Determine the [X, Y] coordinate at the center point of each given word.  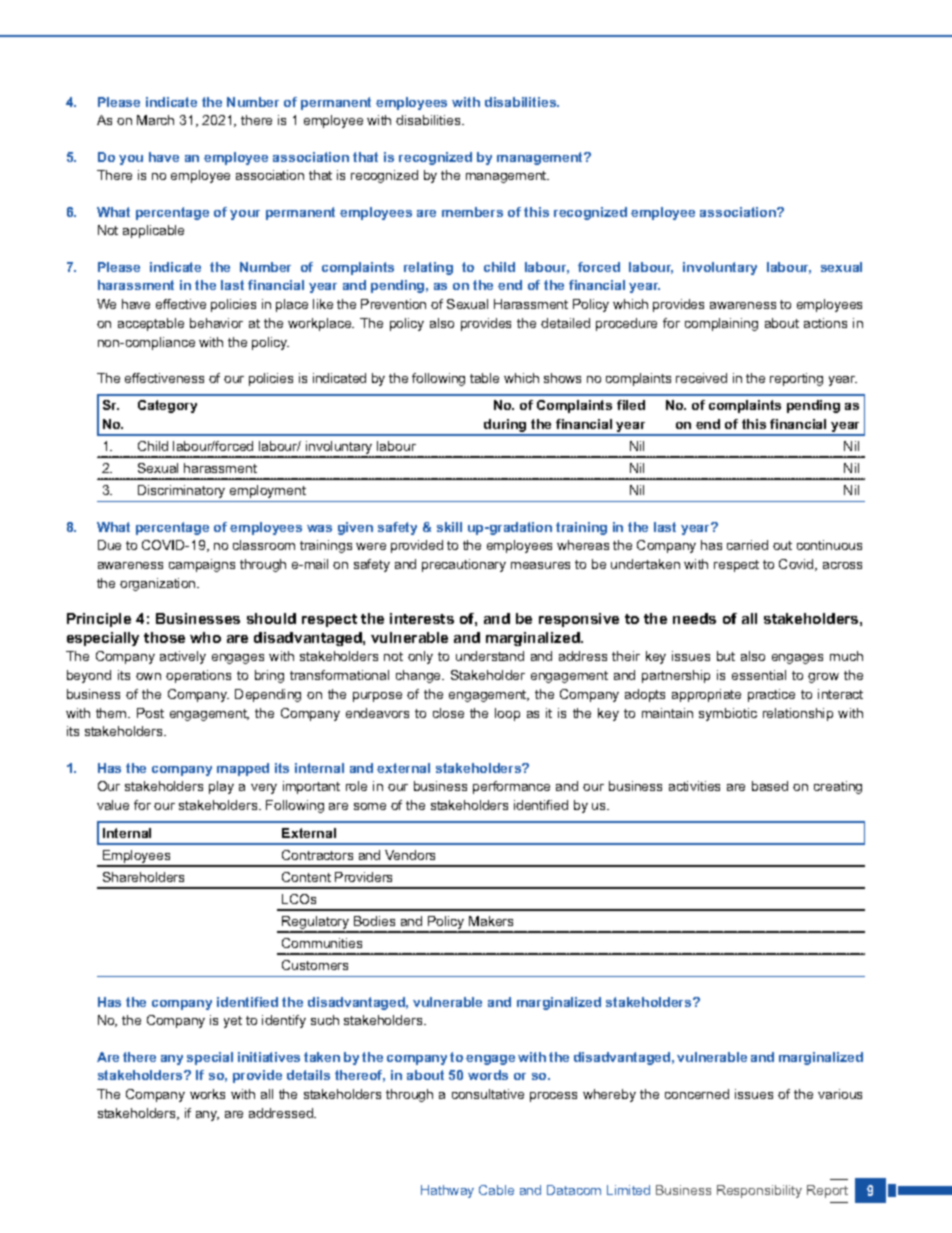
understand [490, 656]
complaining [721, 324]
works [207, 1094]
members [472, 212]
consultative [488, 1094]
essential [759, 675]
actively [183, 657]
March [155, 120]
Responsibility [759, 1191]
